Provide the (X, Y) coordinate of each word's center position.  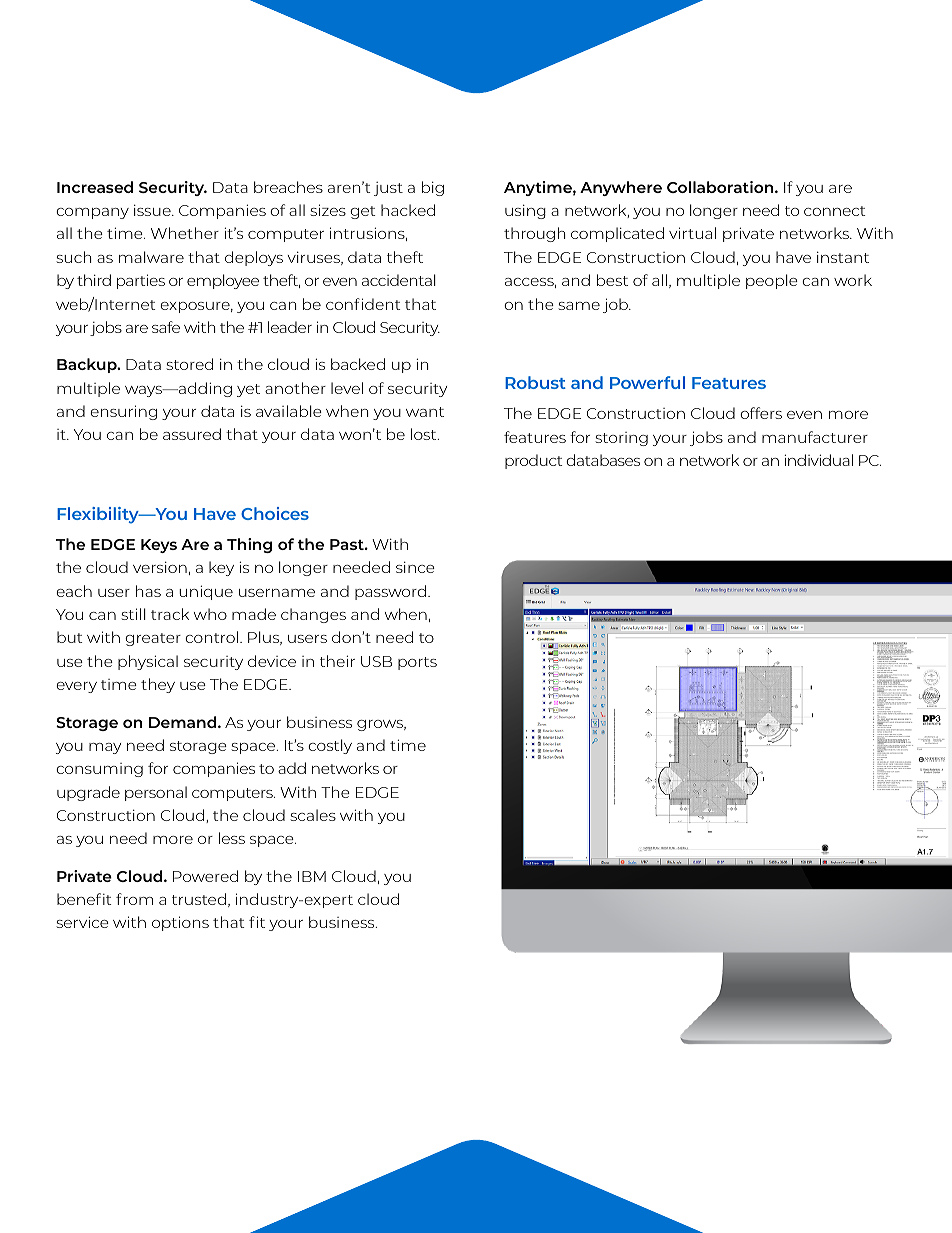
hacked (408, 210)
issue (153, 210)
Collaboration (721, 187)
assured (192, 434)
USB (376, 661)
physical (148, 662)
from (134, 899)
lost (425, 434)
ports (417, 663)
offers (761, 413)
